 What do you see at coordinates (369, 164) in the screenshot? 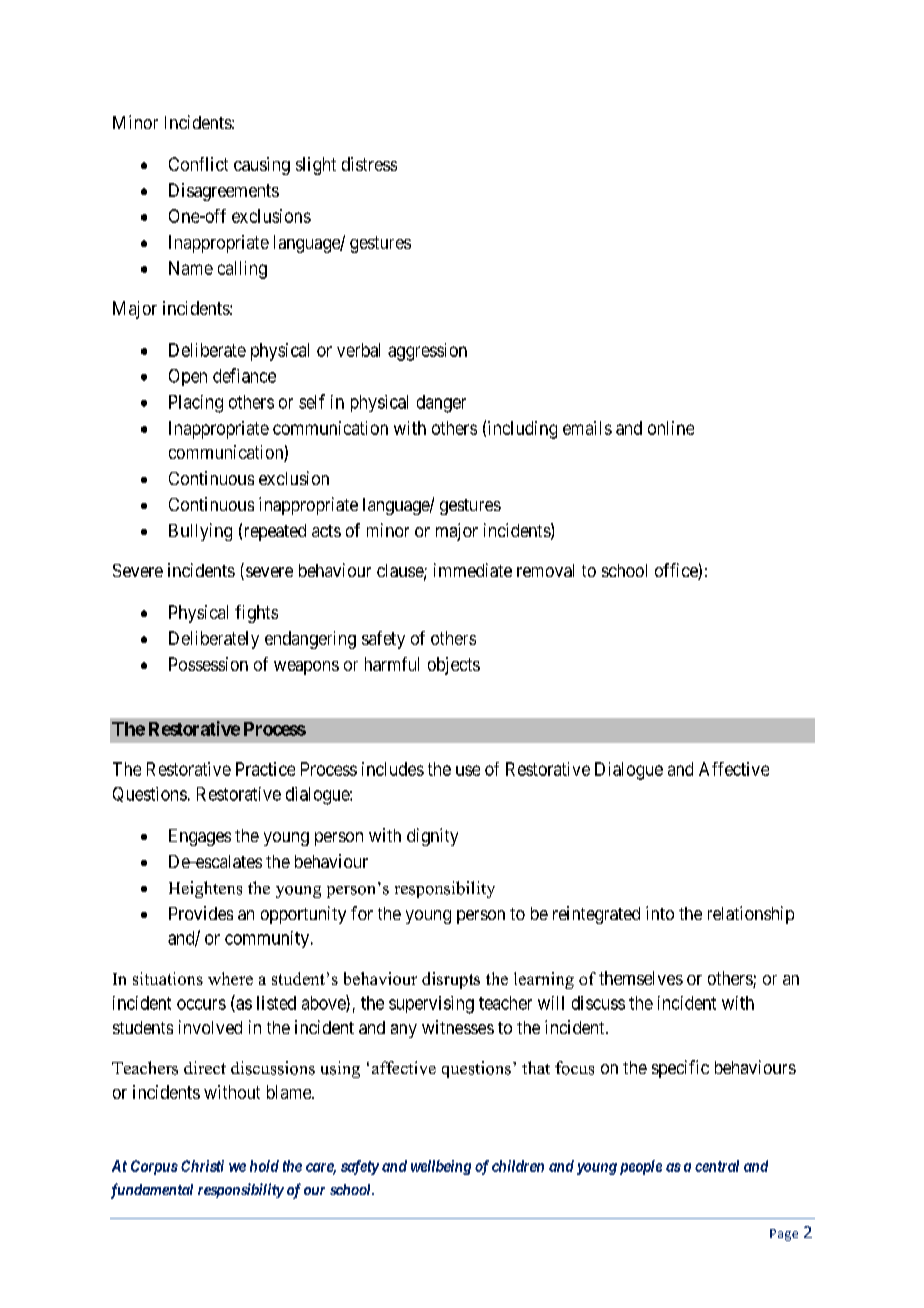
I see `distress` at bounding box center [369, 164].
